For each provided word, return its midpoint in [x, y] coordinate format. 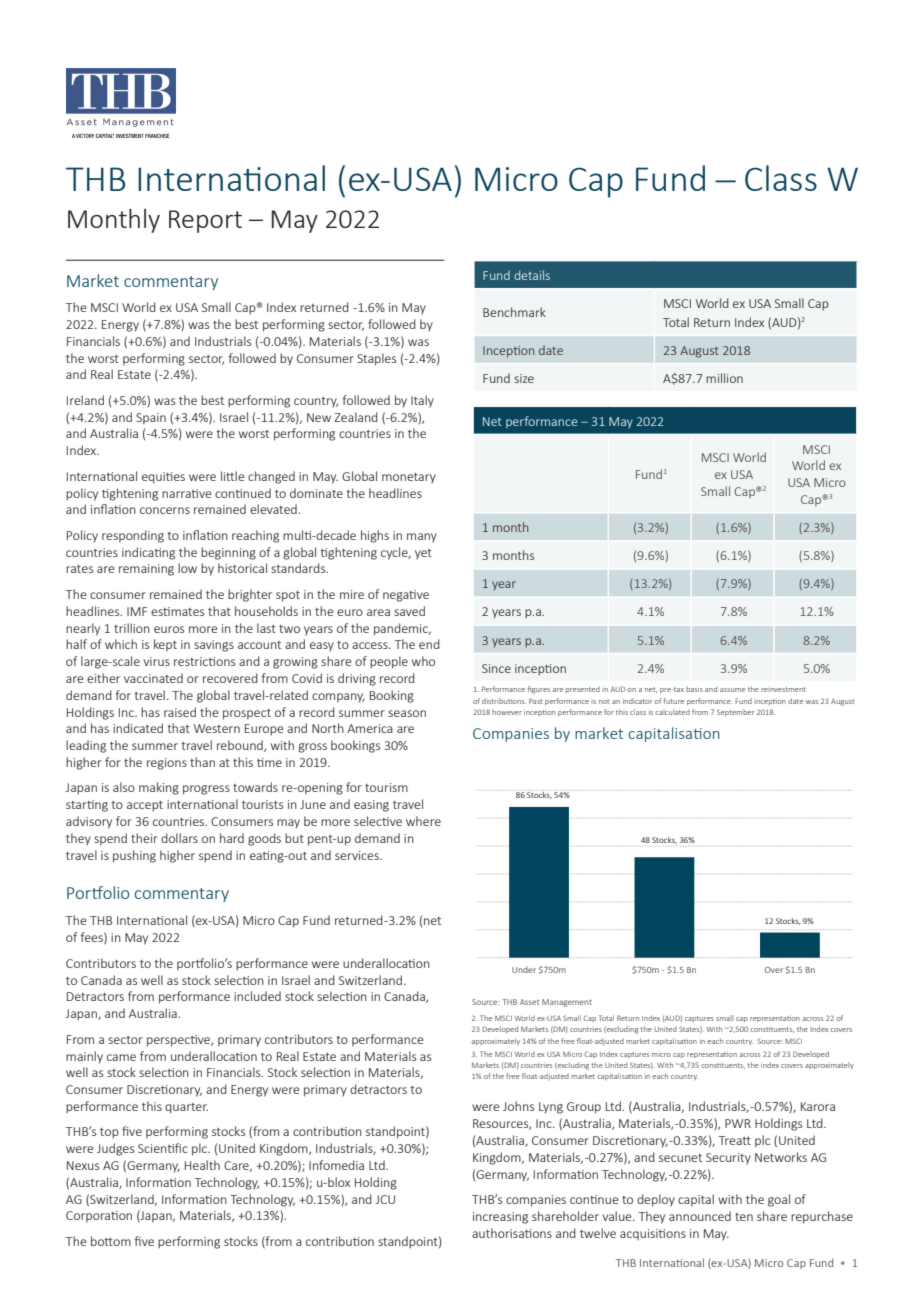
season [407, 713]
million [724, 378]
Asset [529, 1002]
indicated [138, 728]
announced [700, 1216]
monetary [409, 478]
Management [567, 1003]
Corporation [99, 1217]
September [735, 712]
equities [163, 478]
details [532, 275]
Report [205, 221]
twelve [598, 1233]
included [257, 996]
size [524, 378]
